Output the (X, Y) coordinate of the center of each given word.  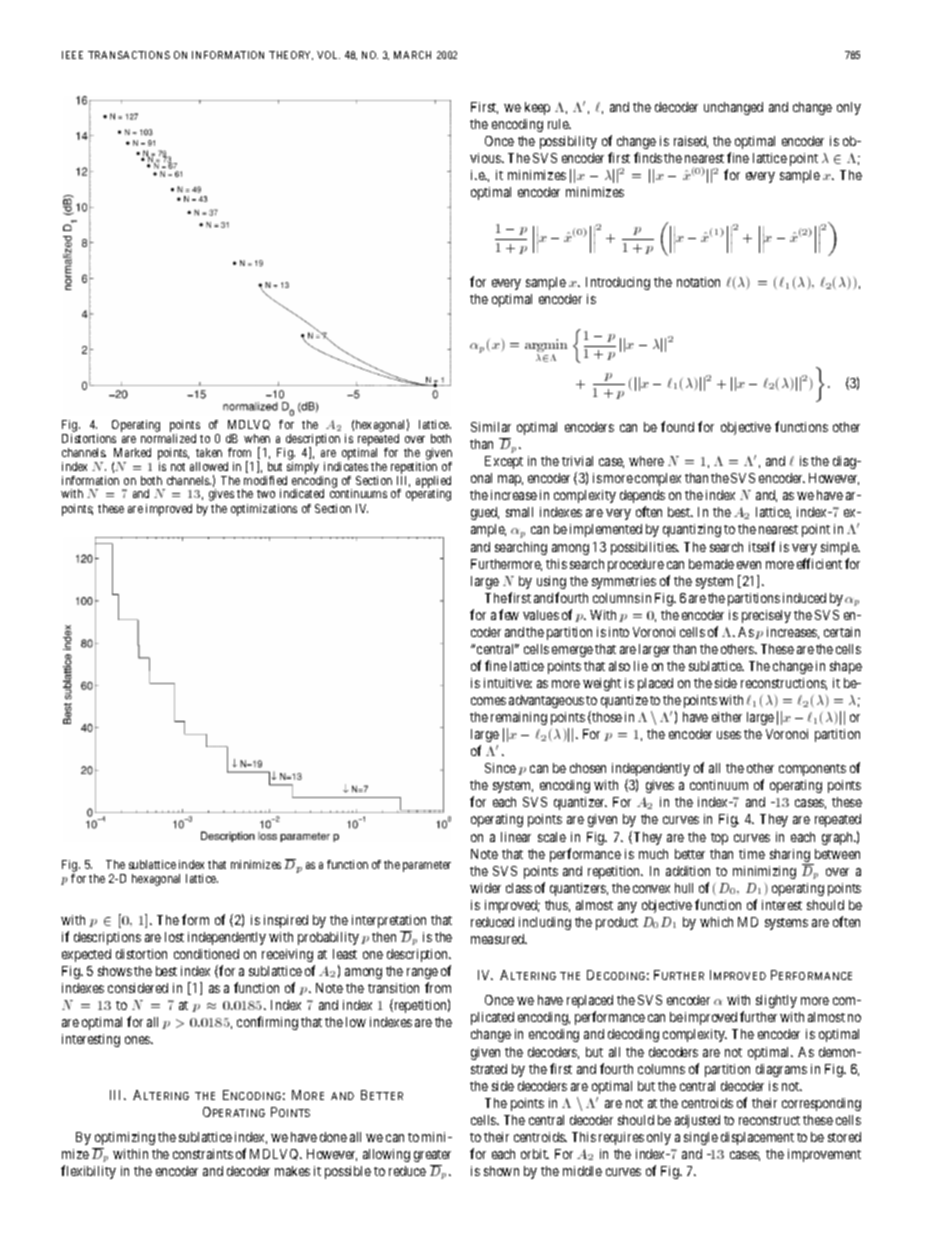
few (509, 614)
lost (174, 937)
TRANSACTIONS (129, 55)
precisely (766, 616)
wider (485, 888)
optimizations (264, 510)
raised (691, 142)
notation (698, 282)
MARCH (412, 55)
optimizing (125, 1138)
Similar (491, 427)
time (752, 854)
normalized (168, 438)
